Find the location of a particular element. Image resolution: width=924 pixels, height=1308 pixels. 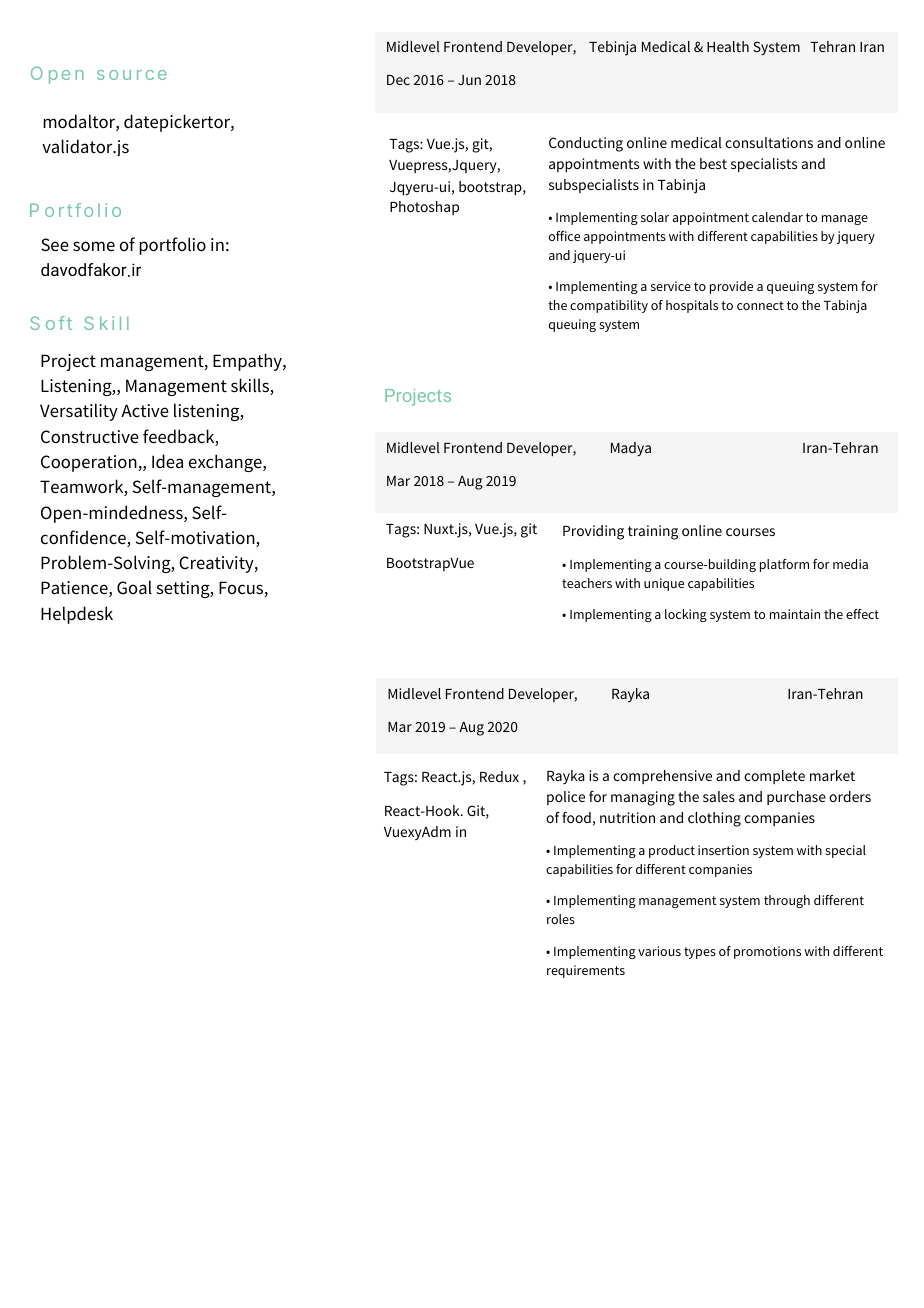

Jun is located at coordinates (469, 80).
